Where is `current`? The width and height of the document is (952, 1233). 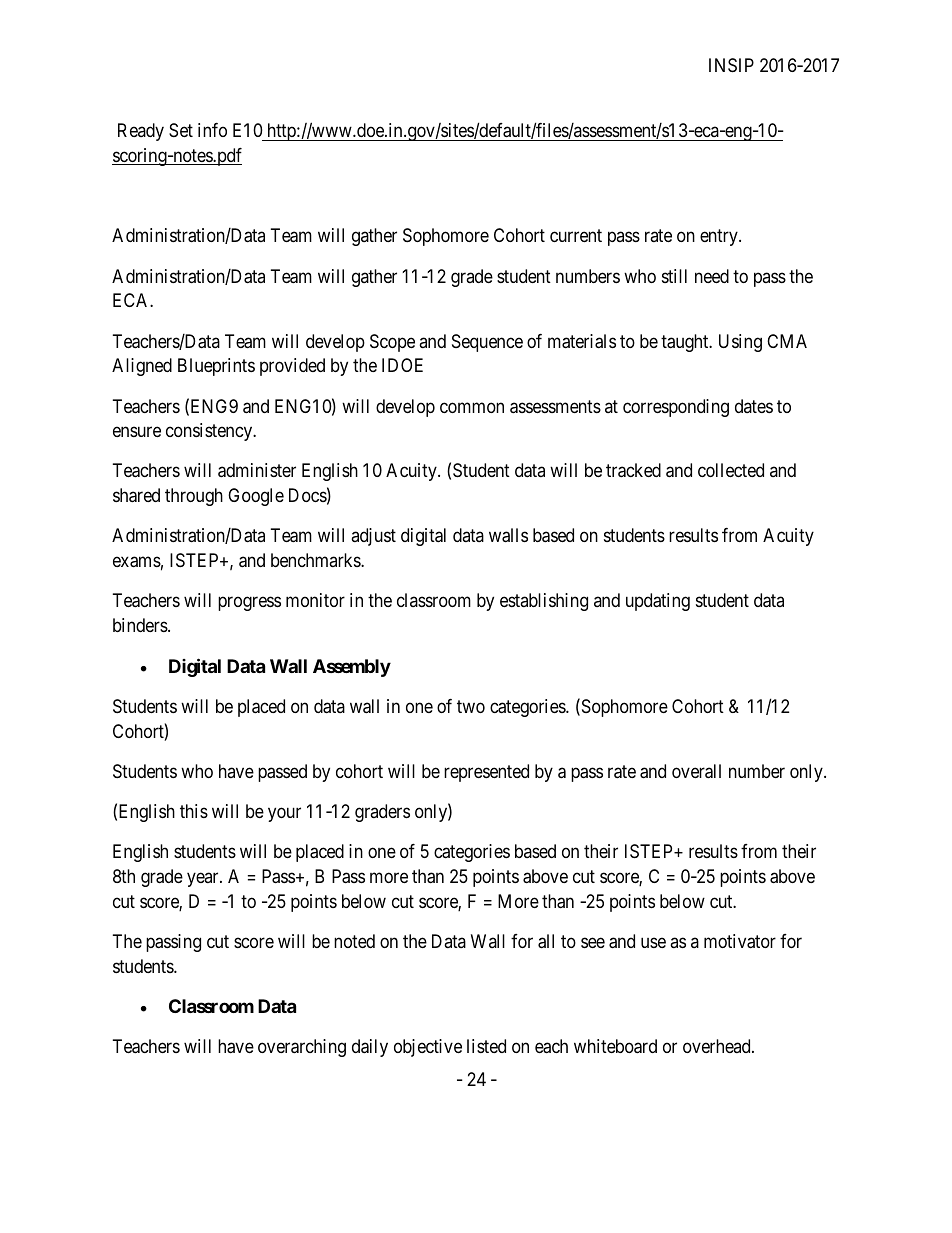 current is located at coordinates (576, 235).
